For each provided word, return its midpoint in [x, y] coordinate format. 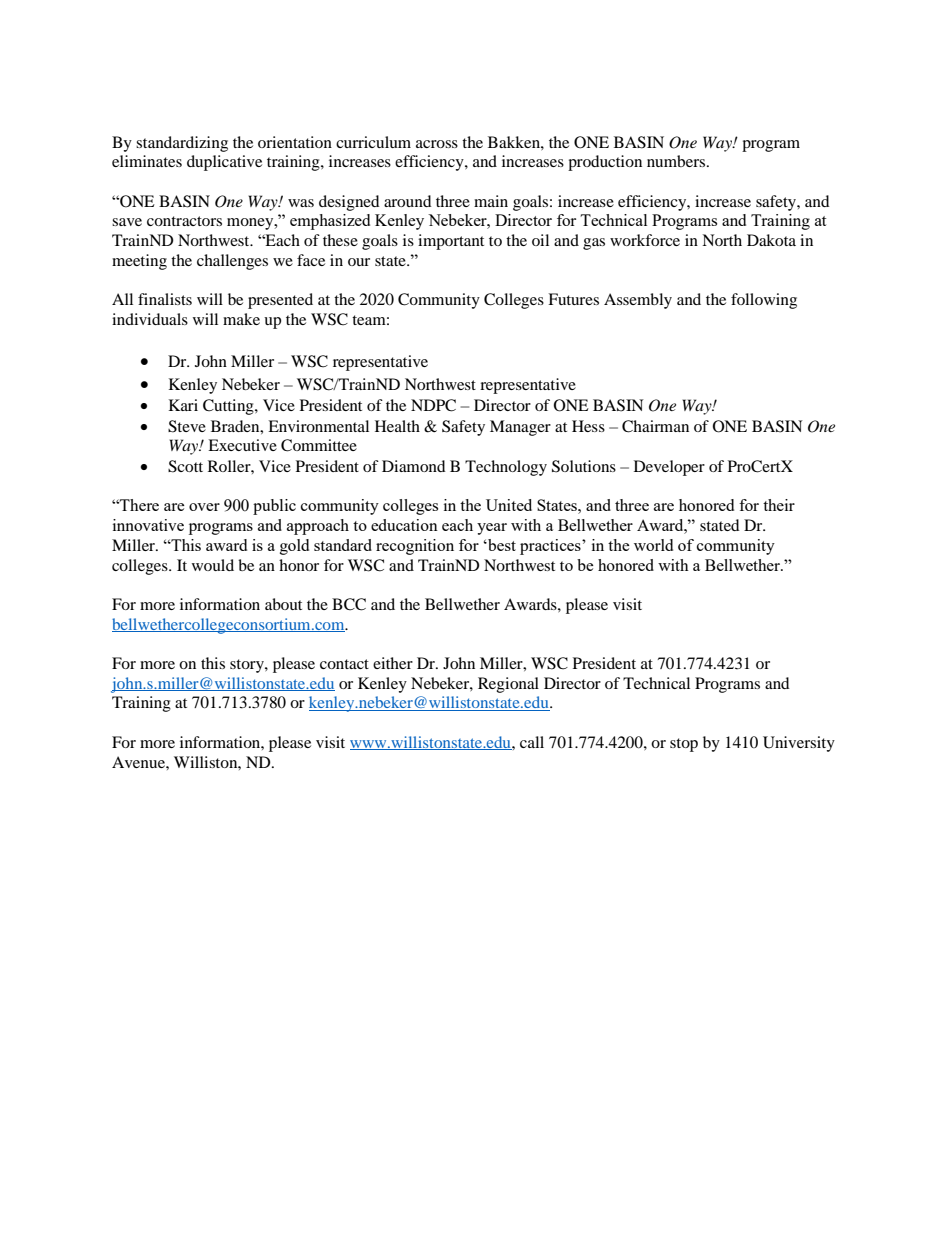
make [241, 319]
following [764, 301]
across [437, 144]
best [501, 545]
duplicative [224, 163]
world [653, 545]
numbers [677, 161]
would [213, 565]
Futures [573, 299]
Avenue [139, 762]
